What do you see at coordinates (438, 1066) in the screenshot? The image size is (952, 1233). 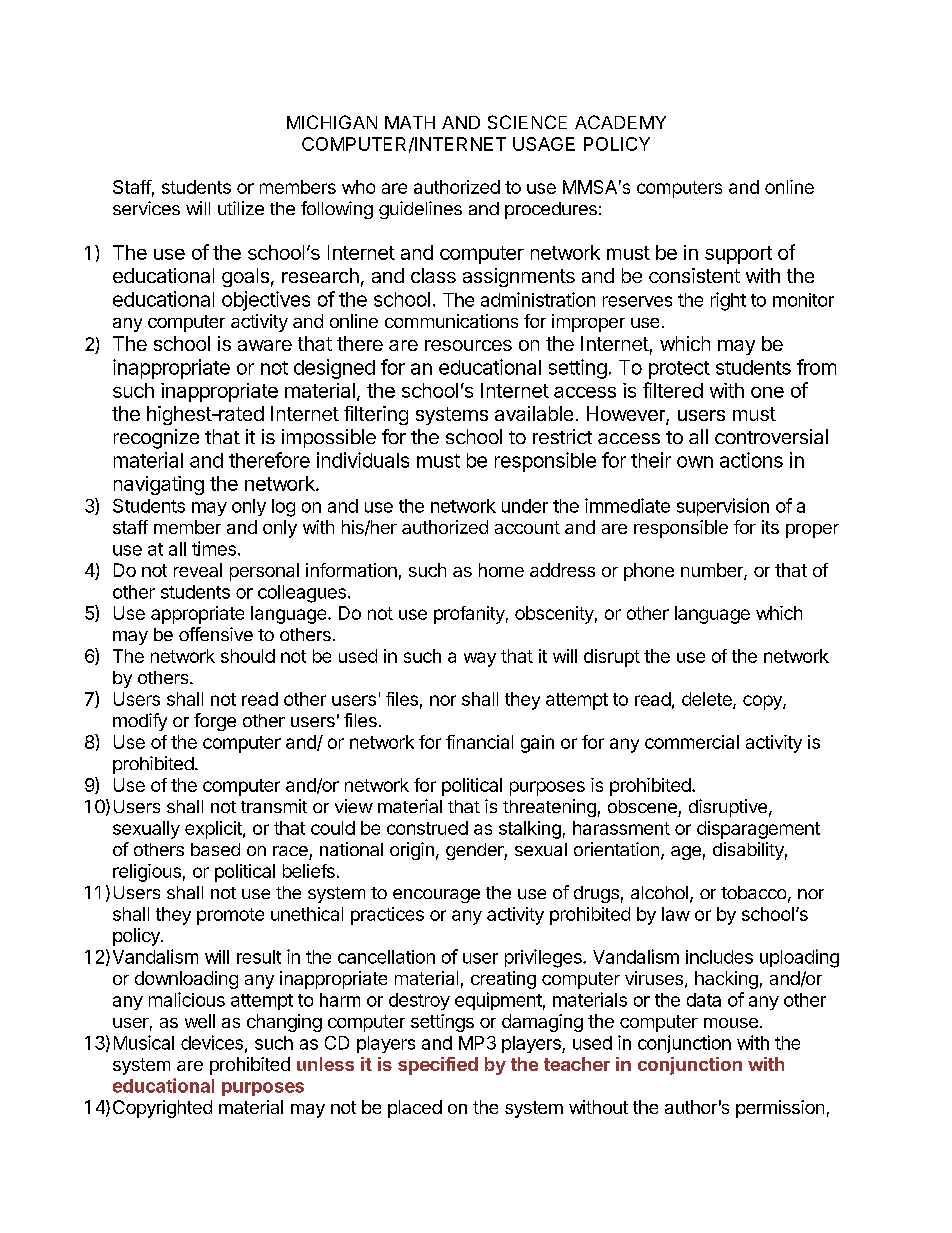 I see `specified` at bounding box center [438, 1066].
